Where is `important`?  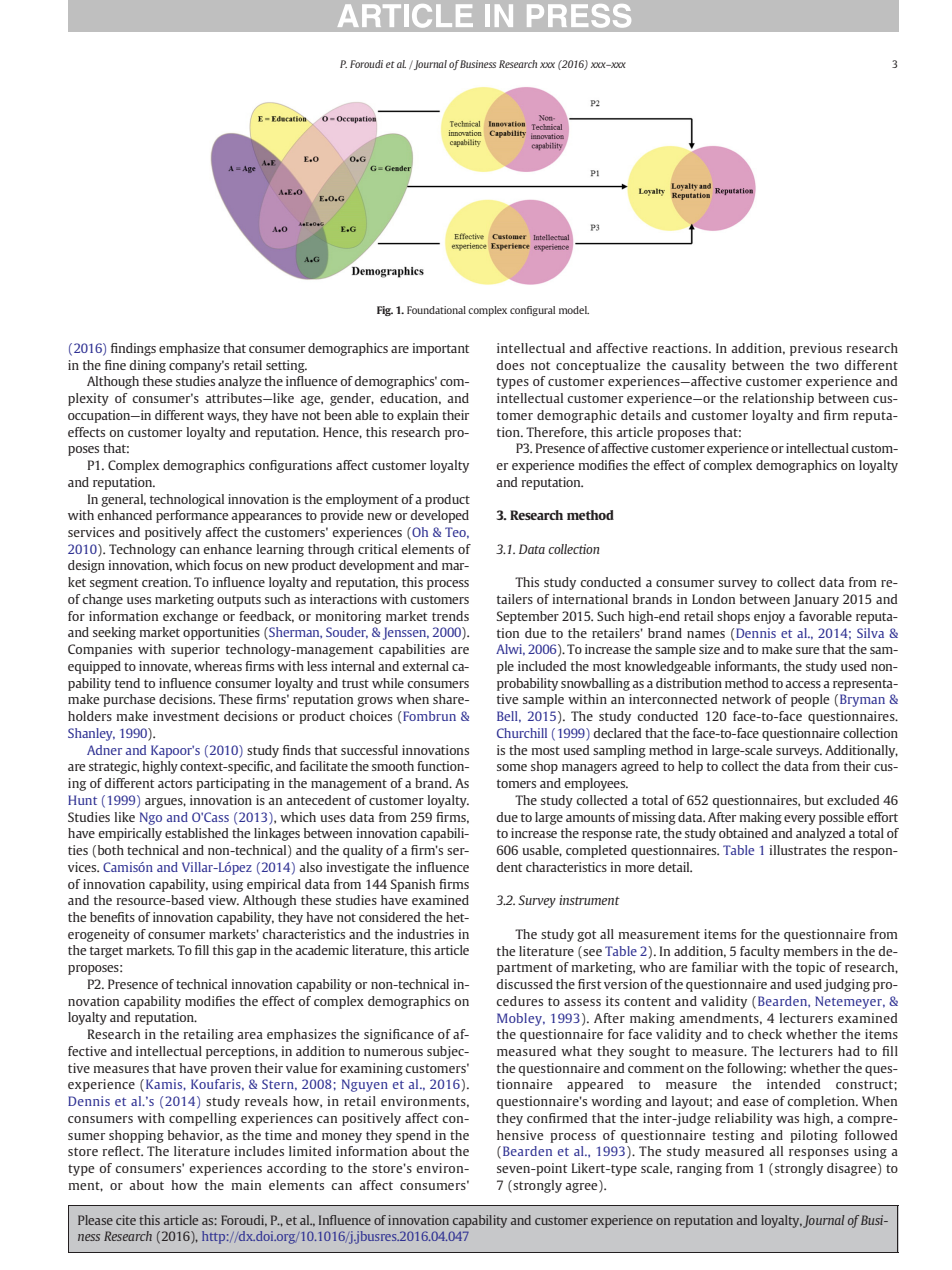
important is located at coordinates (441, 349).
